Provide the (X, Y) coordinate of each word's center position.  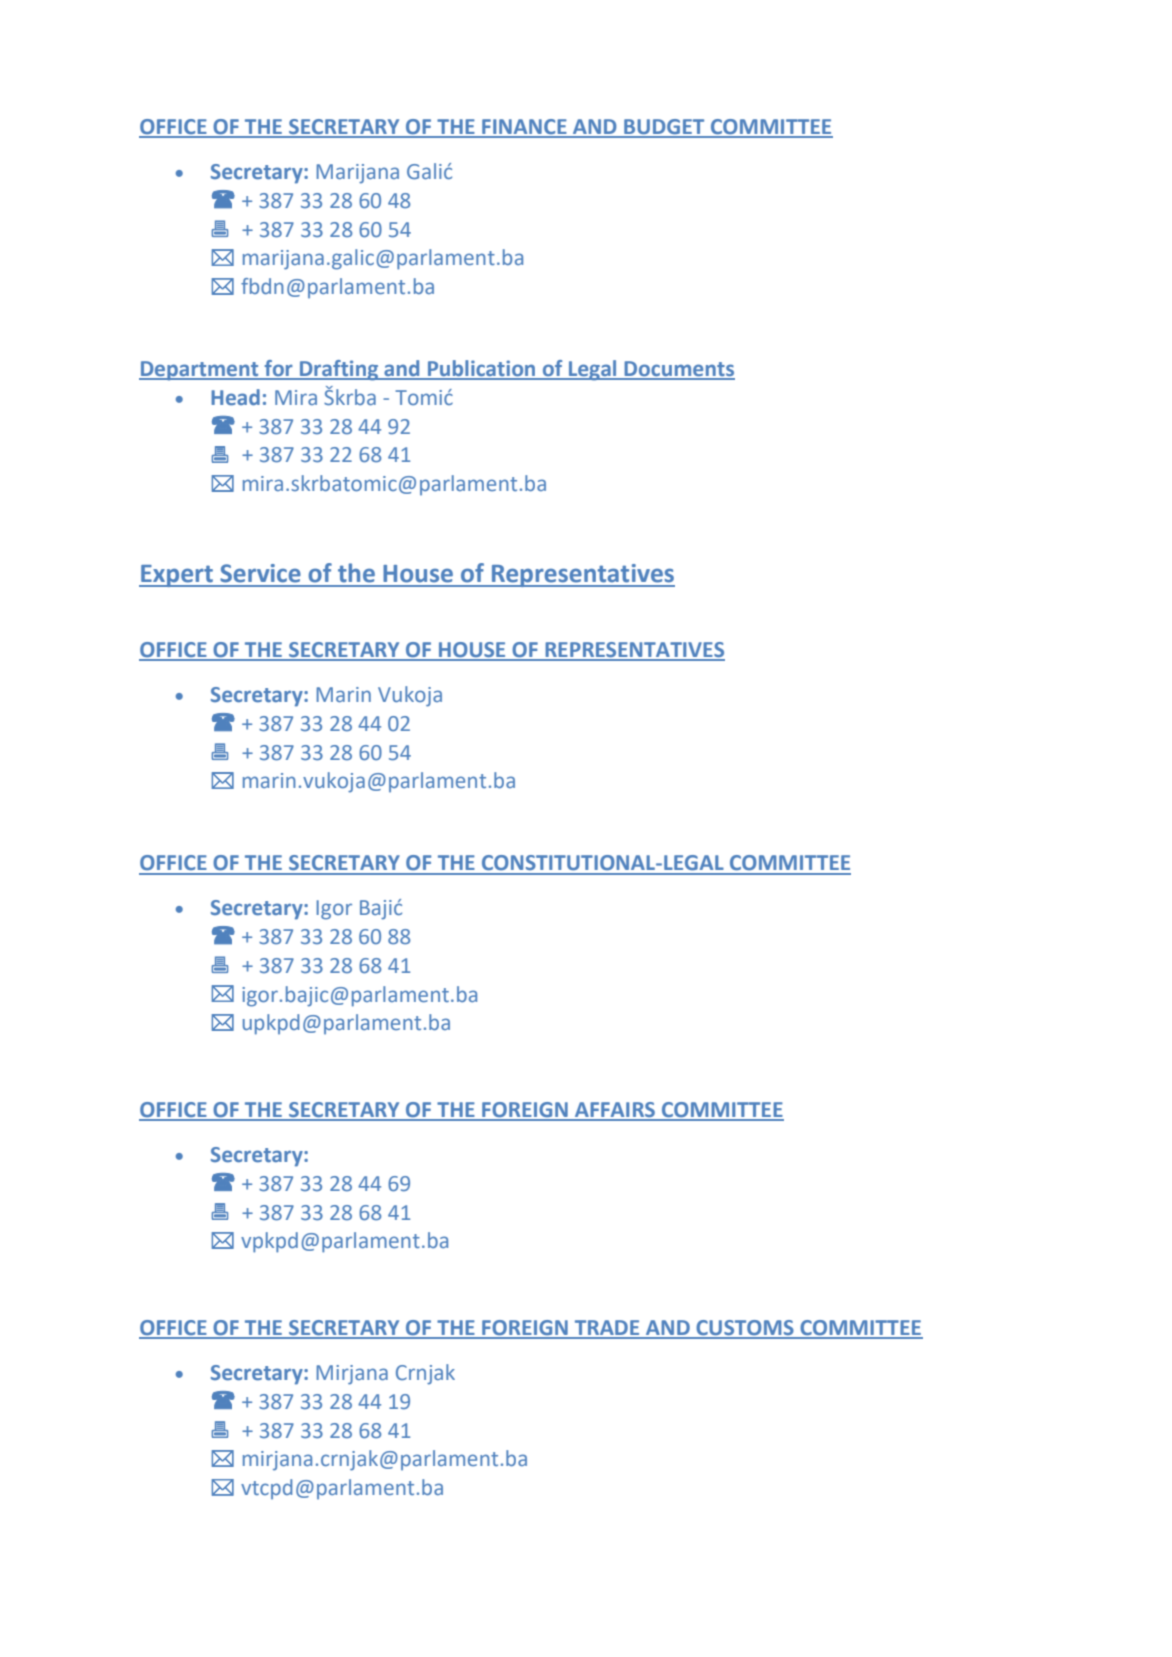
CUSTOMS (745, 1329)
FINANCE (524, 128)
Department (200, 371)
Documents (678, 370)
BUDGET (664, 128)
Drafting (339, 370)
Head (235, 397)
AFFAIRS (614, 1111)
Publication (482, 369)
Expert (177, 576)
